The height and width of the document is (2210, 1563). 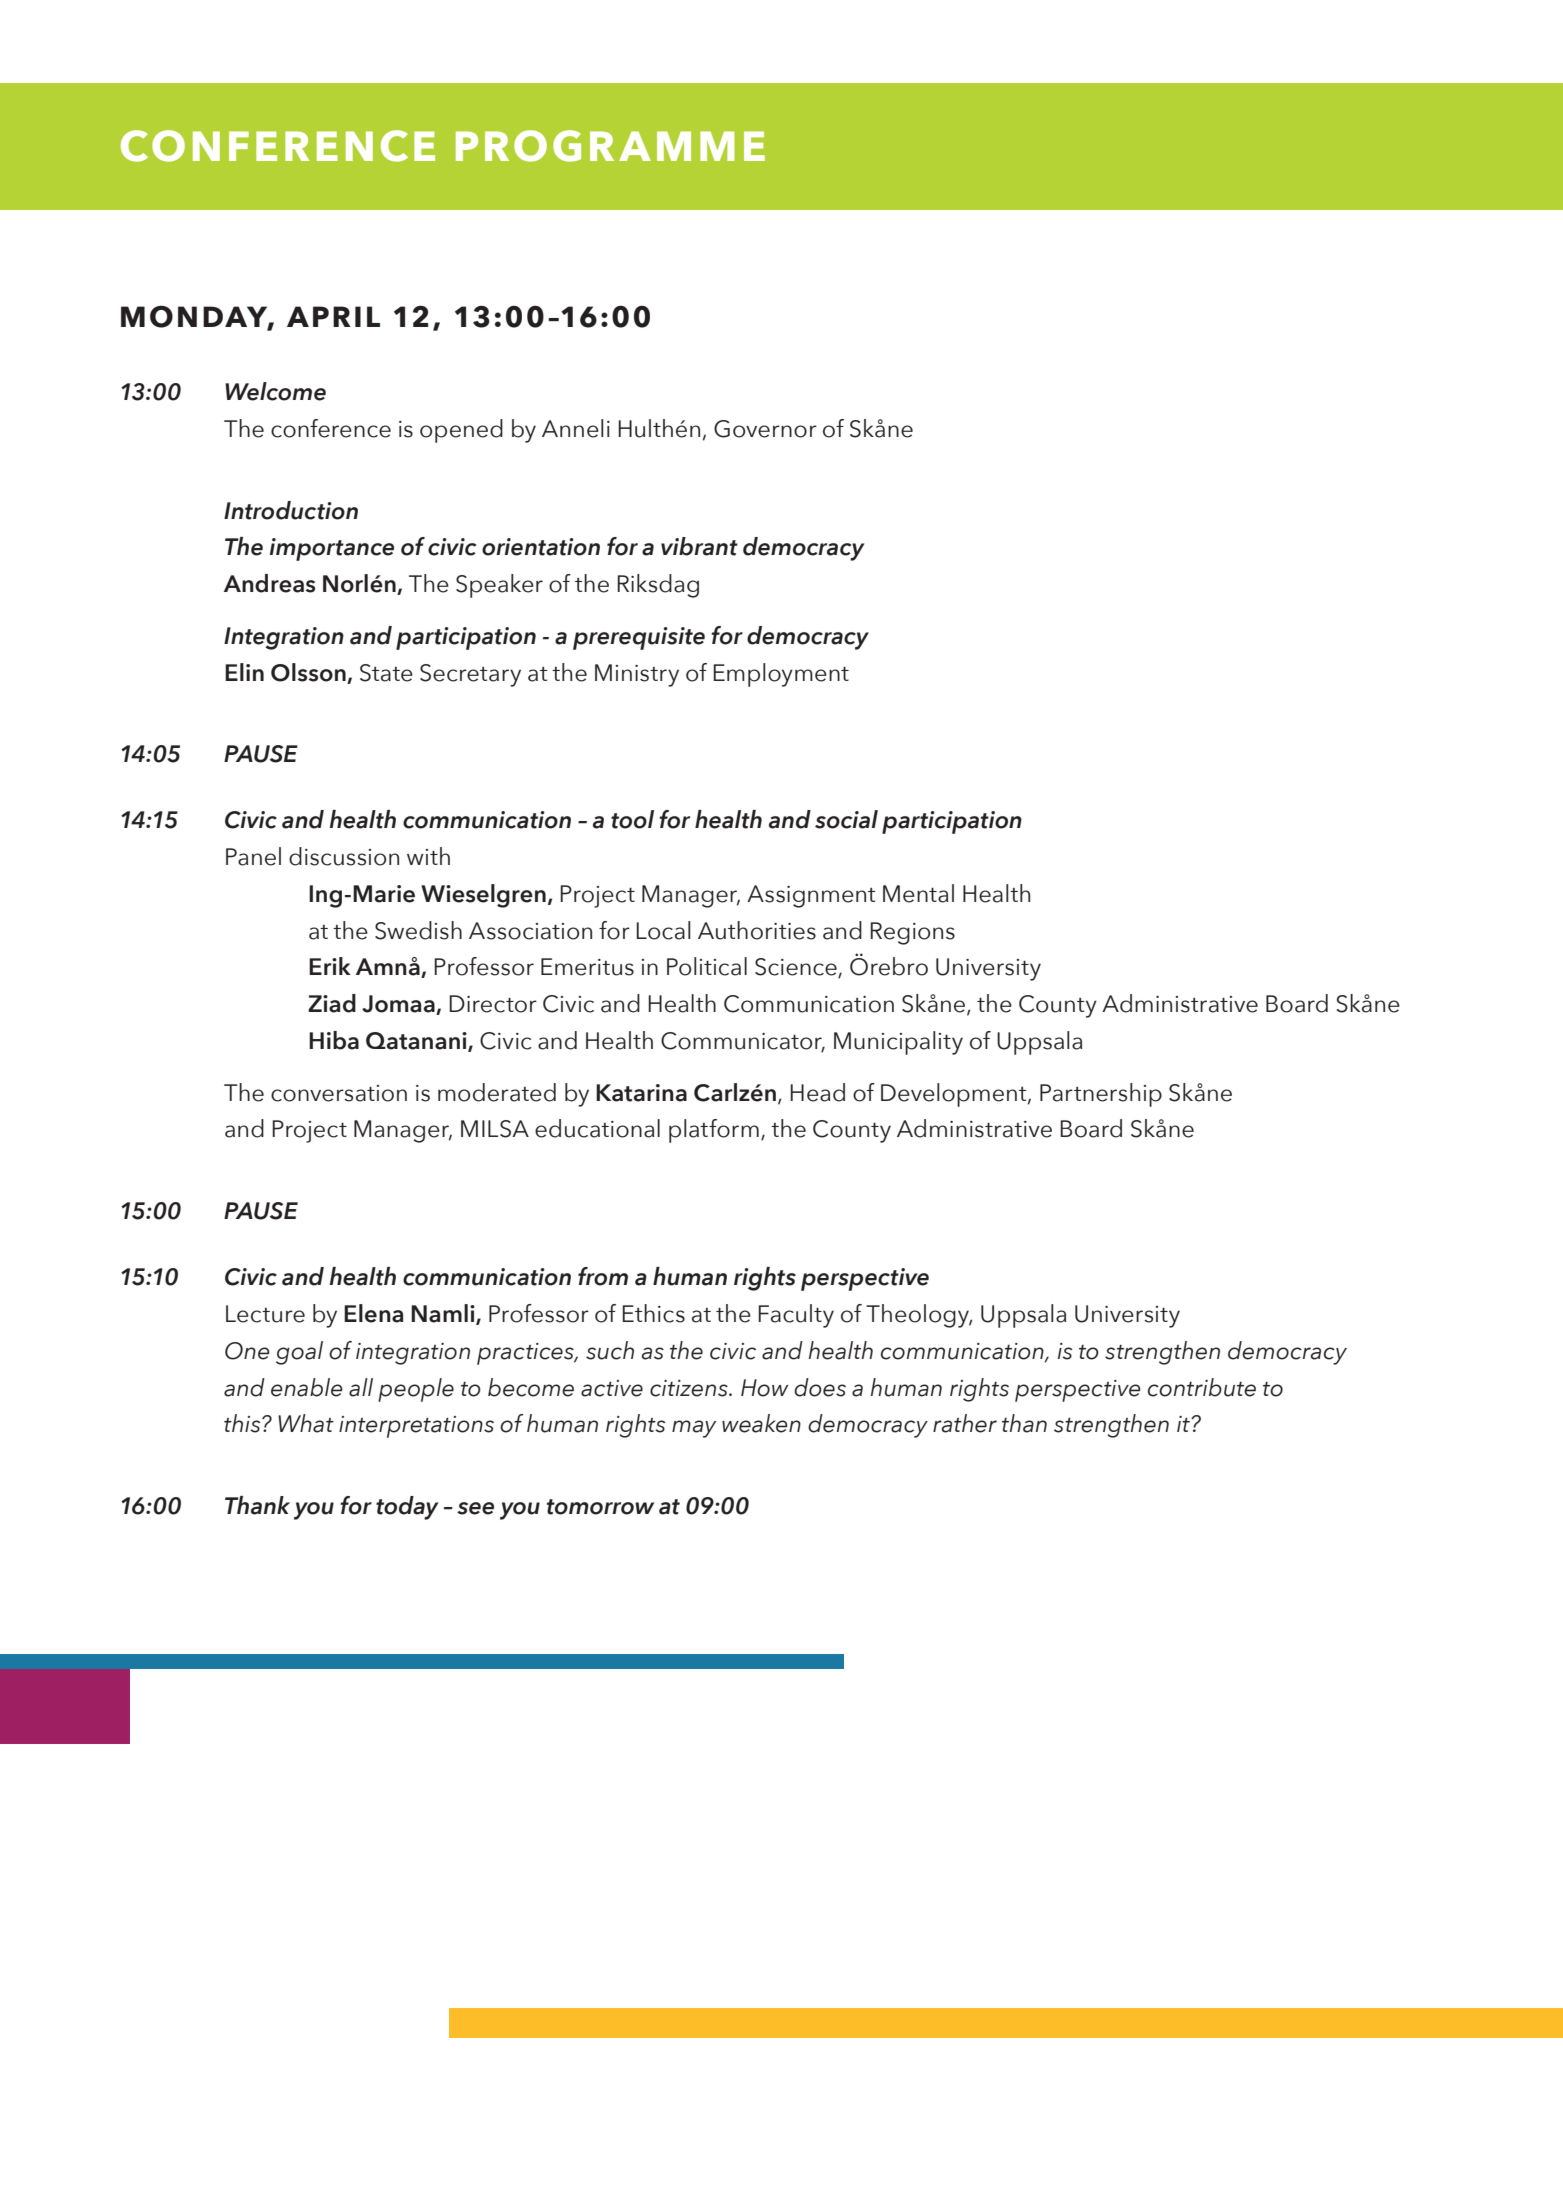 What do you see at coordinates (714, 1131) in the document?
I see `platform` at bounding box center [714, 1131].
